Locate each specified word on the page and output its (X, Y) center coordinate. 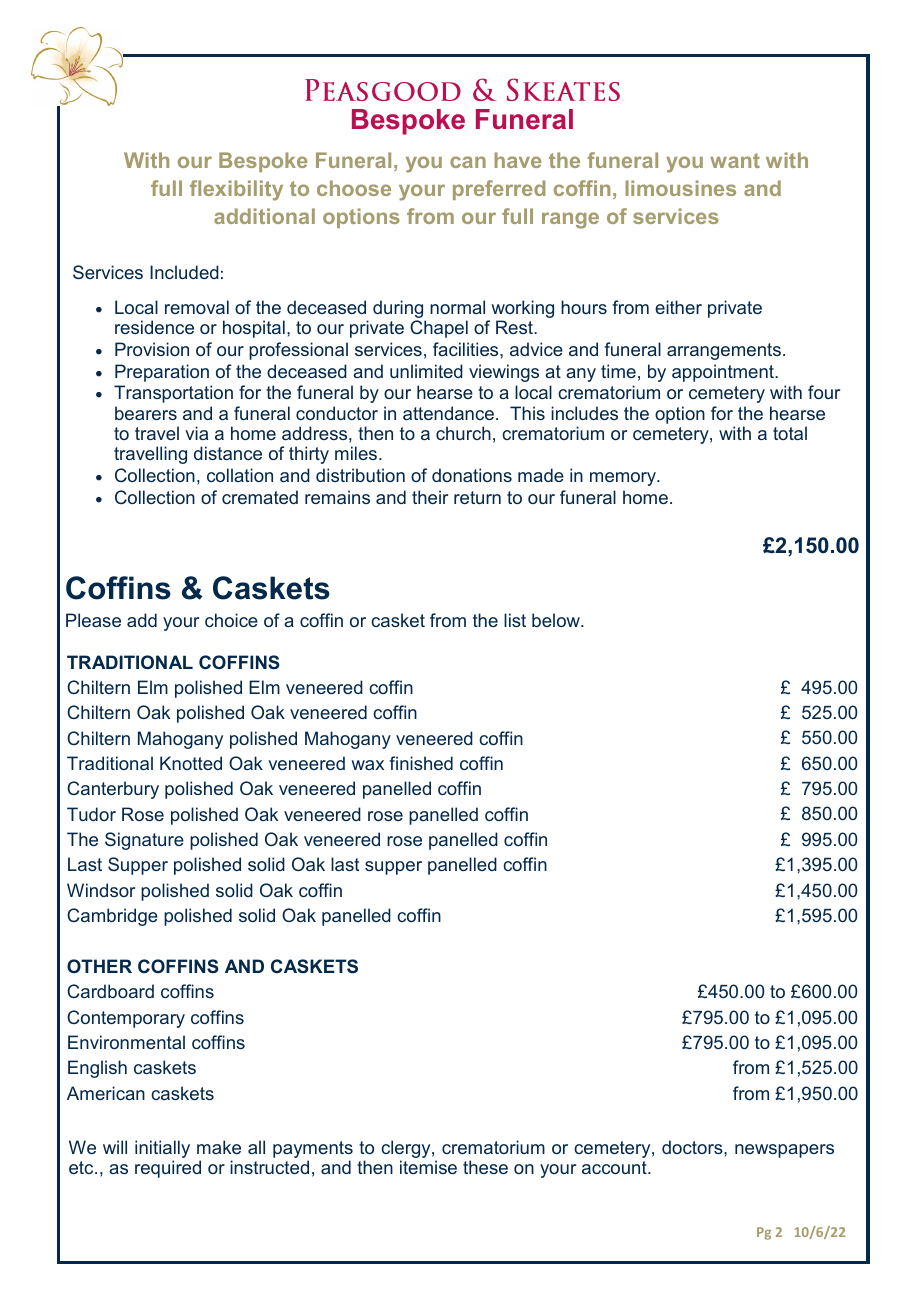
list (515, 620)
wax (367, 765)
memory (624, 479)
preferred (499, 190)
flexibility (236, 190)
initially (162, 1149)
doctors (693, 1147)
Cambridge (112, 917)
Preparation (162, 373)
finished (421, 763)
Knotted (191, 763)
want (735, 160)
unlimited (426, 371)
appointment (724, 373)
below (557, 620)
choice (231, 620)
